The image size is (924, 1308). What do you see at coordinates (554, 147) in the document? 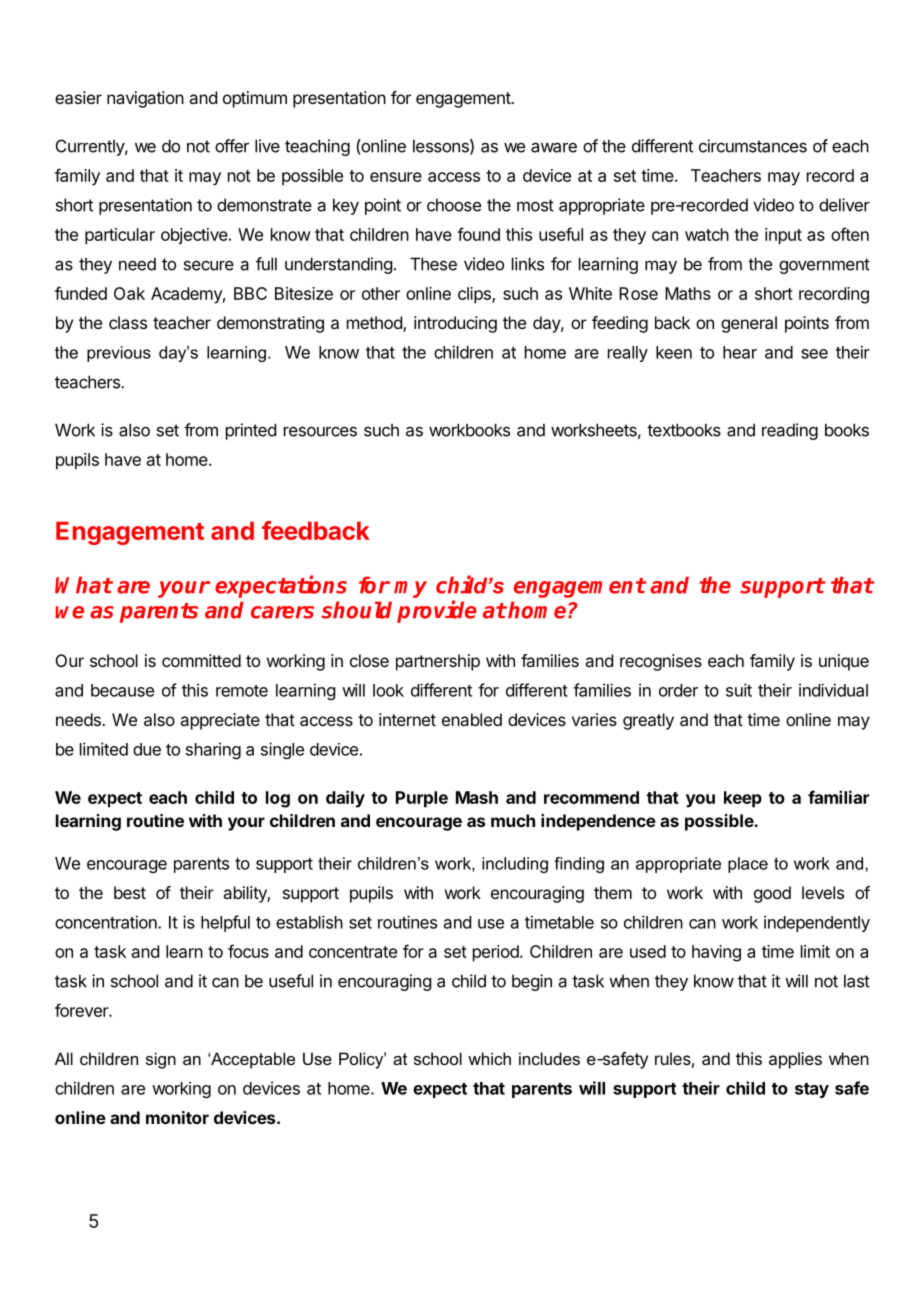
I see `aware` at bounding box center [554, 147].
